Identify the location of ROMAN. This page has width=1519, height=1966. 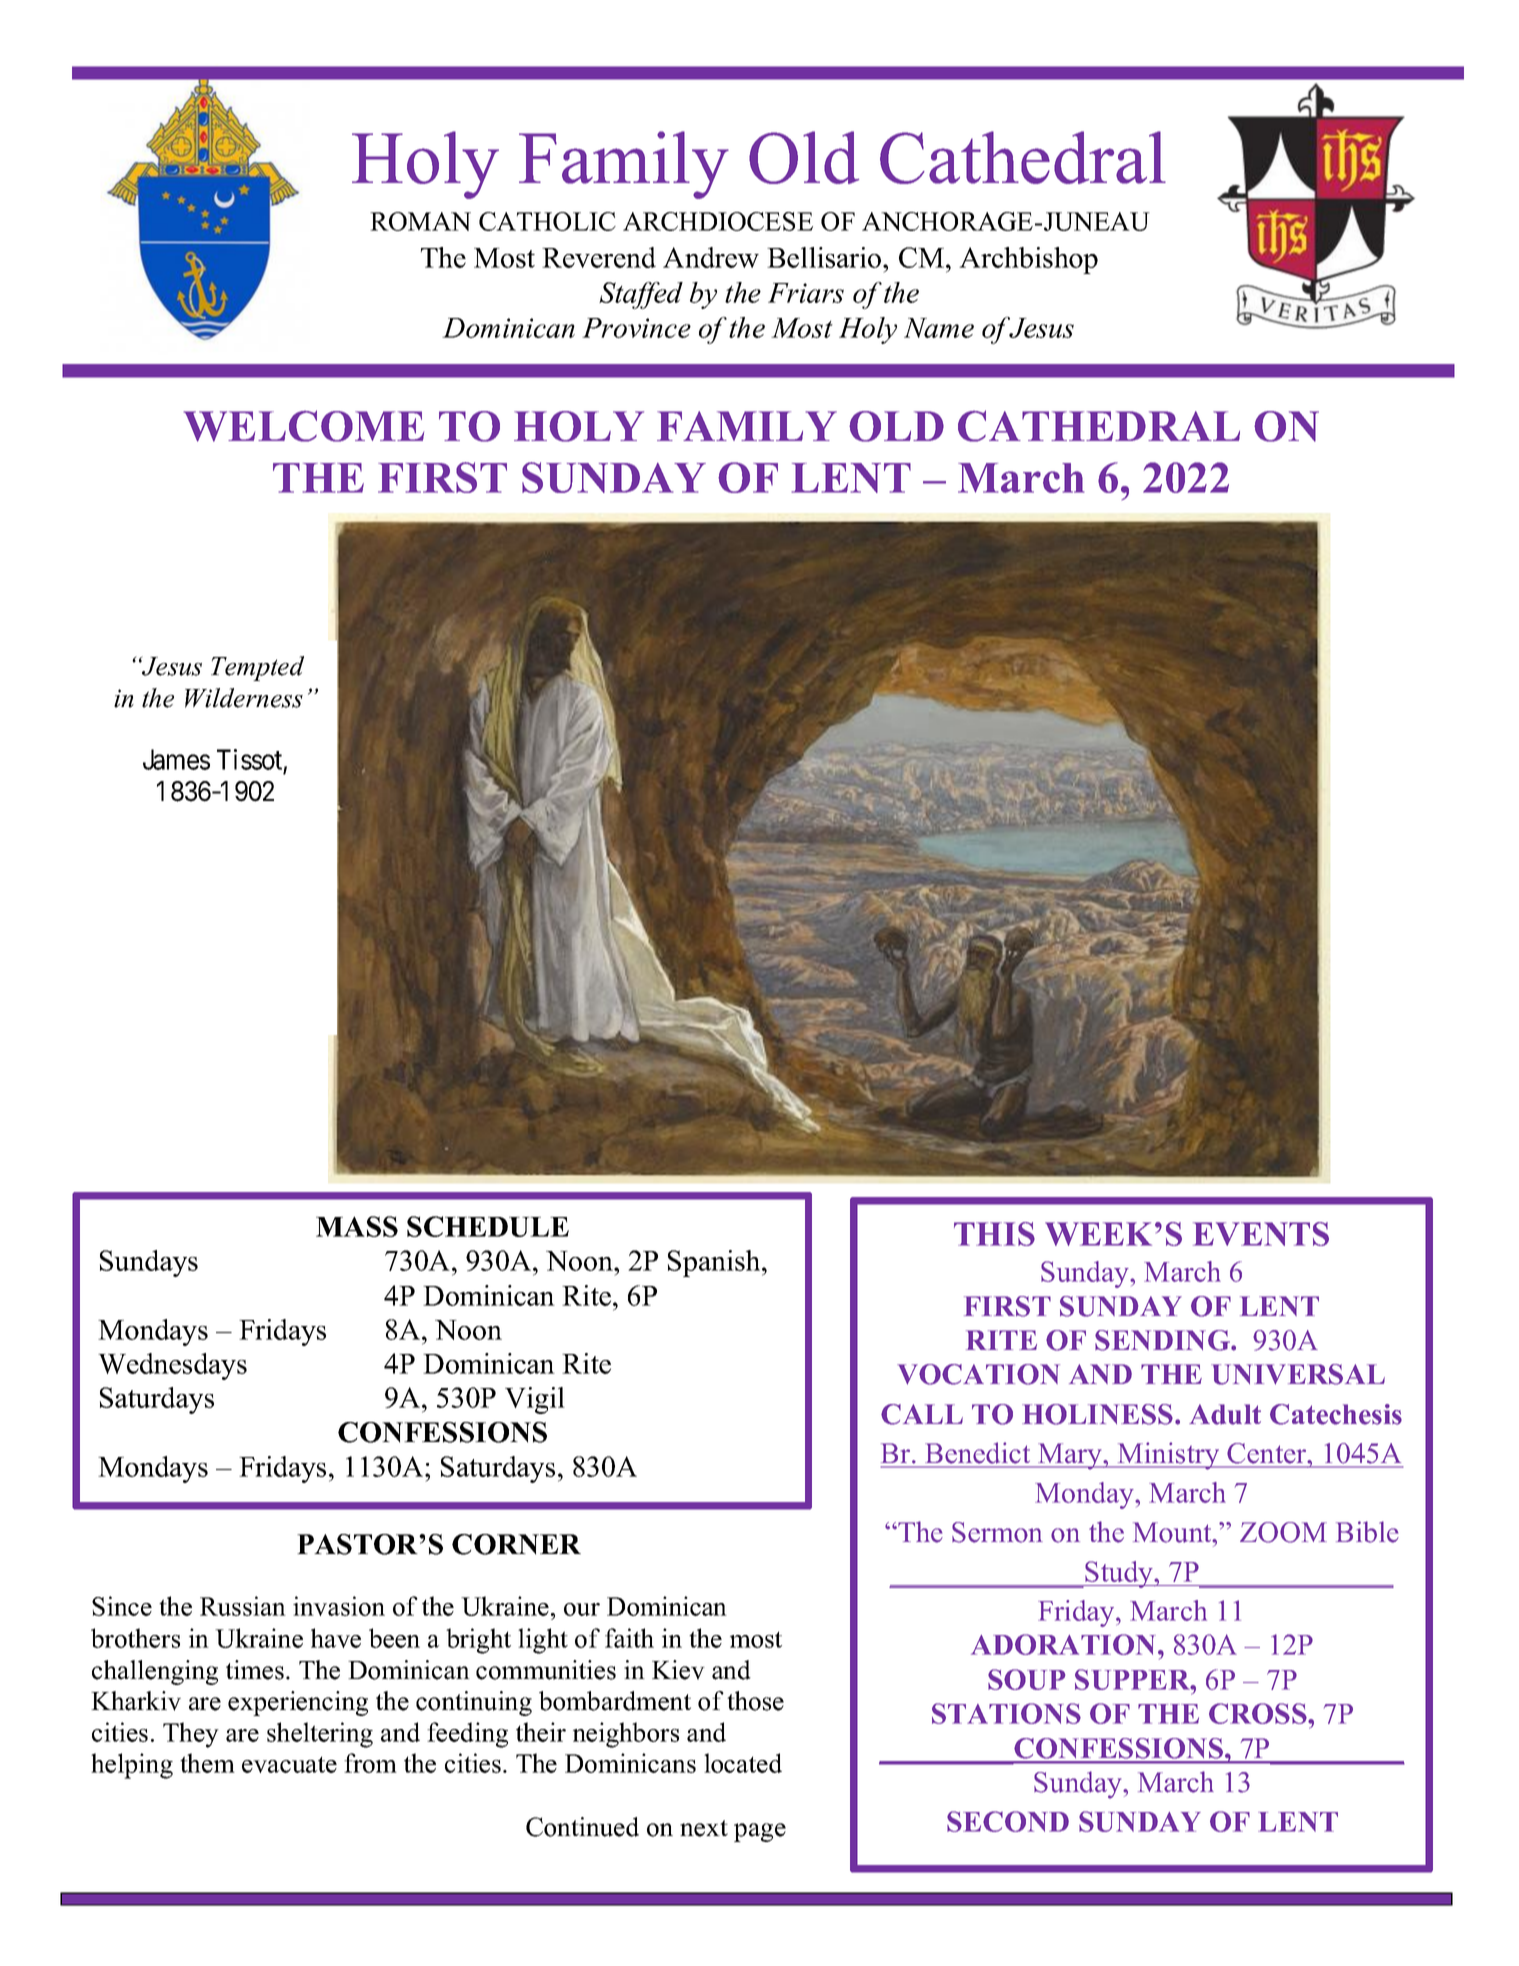
(420, 221).
